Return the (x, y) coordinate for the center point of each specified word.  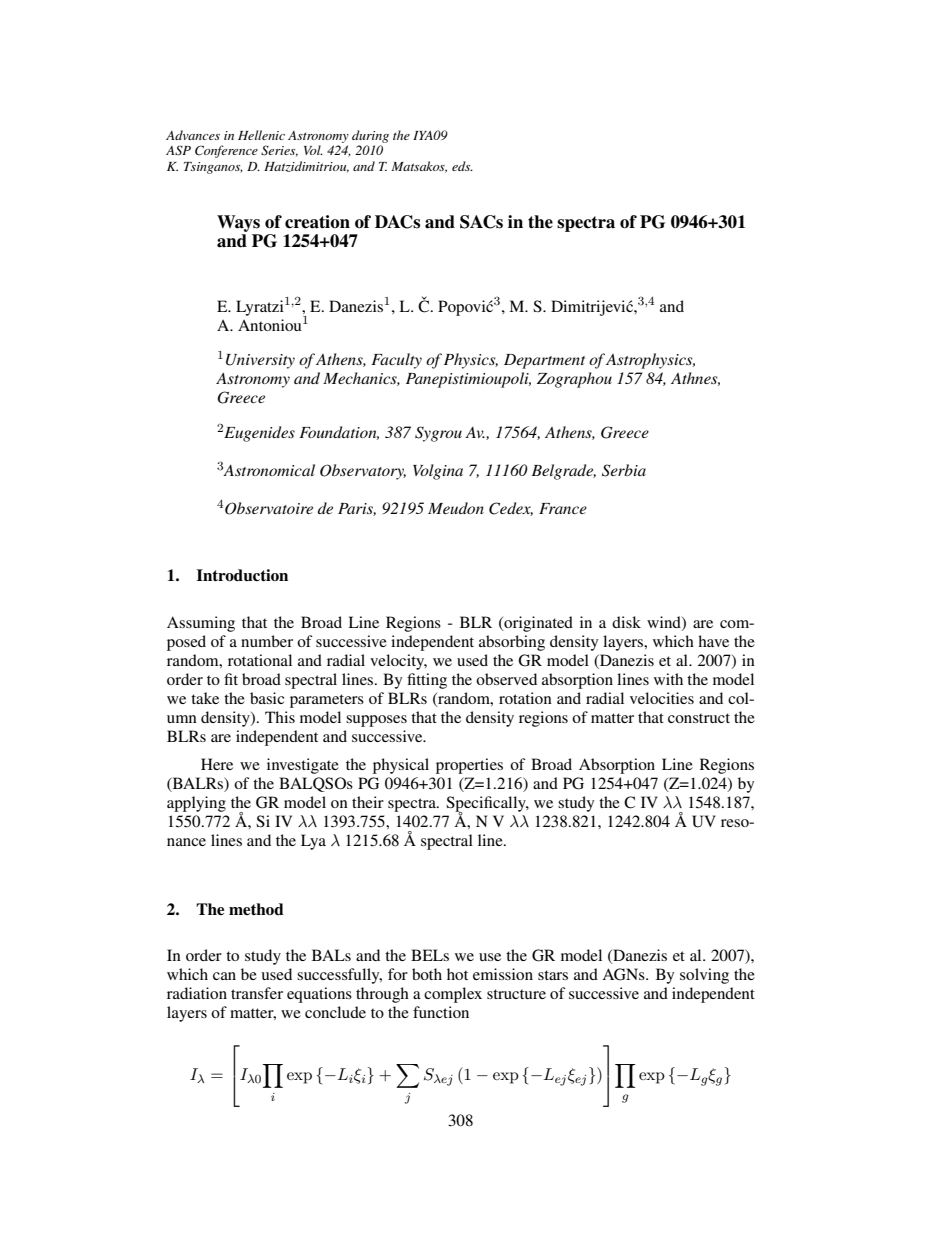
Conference (226, 151)
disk (626, 622)
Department (544, 361)
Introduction (242, 575)
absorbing (512, 643)
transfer (257, 993)
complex (453, 995)
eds (462, 166)
